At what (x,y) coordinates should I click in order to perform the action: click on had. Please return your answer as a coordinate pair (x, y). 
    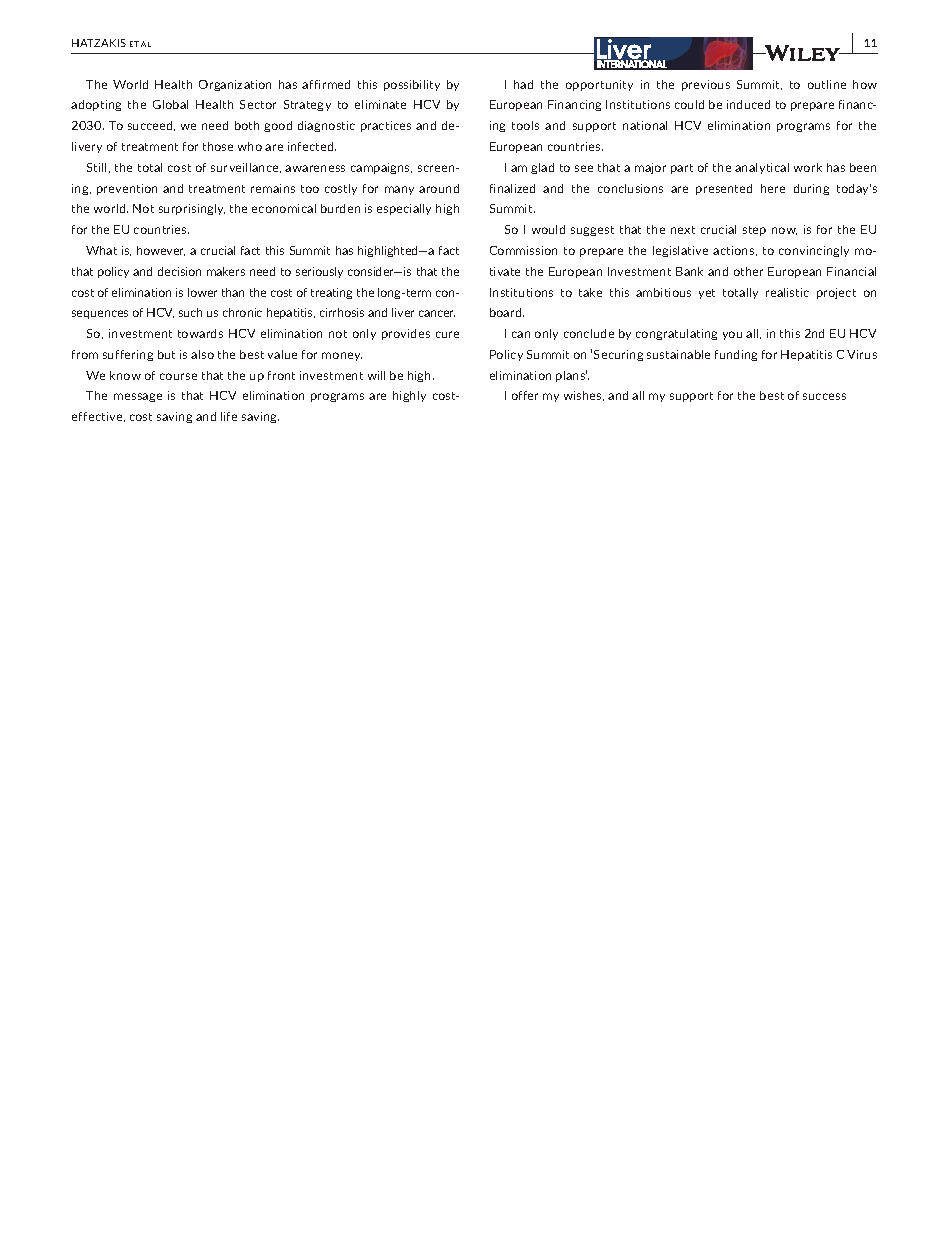
    Looking at the image, I should click on (523, 84).
